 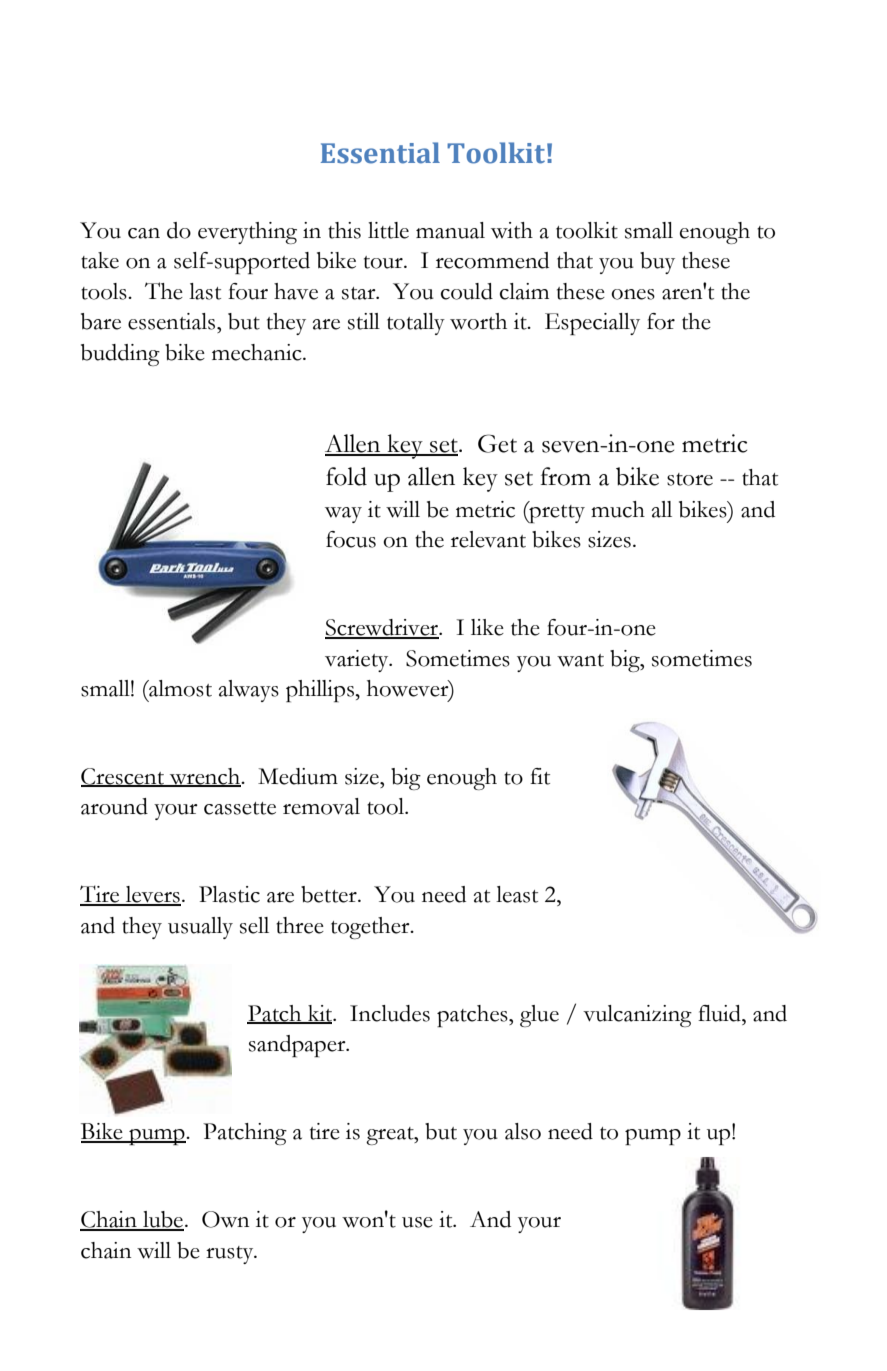 What do you see at coordinates (383, 628) in the document?
I see `Screwdriver` at bounding box center [383, 628].
